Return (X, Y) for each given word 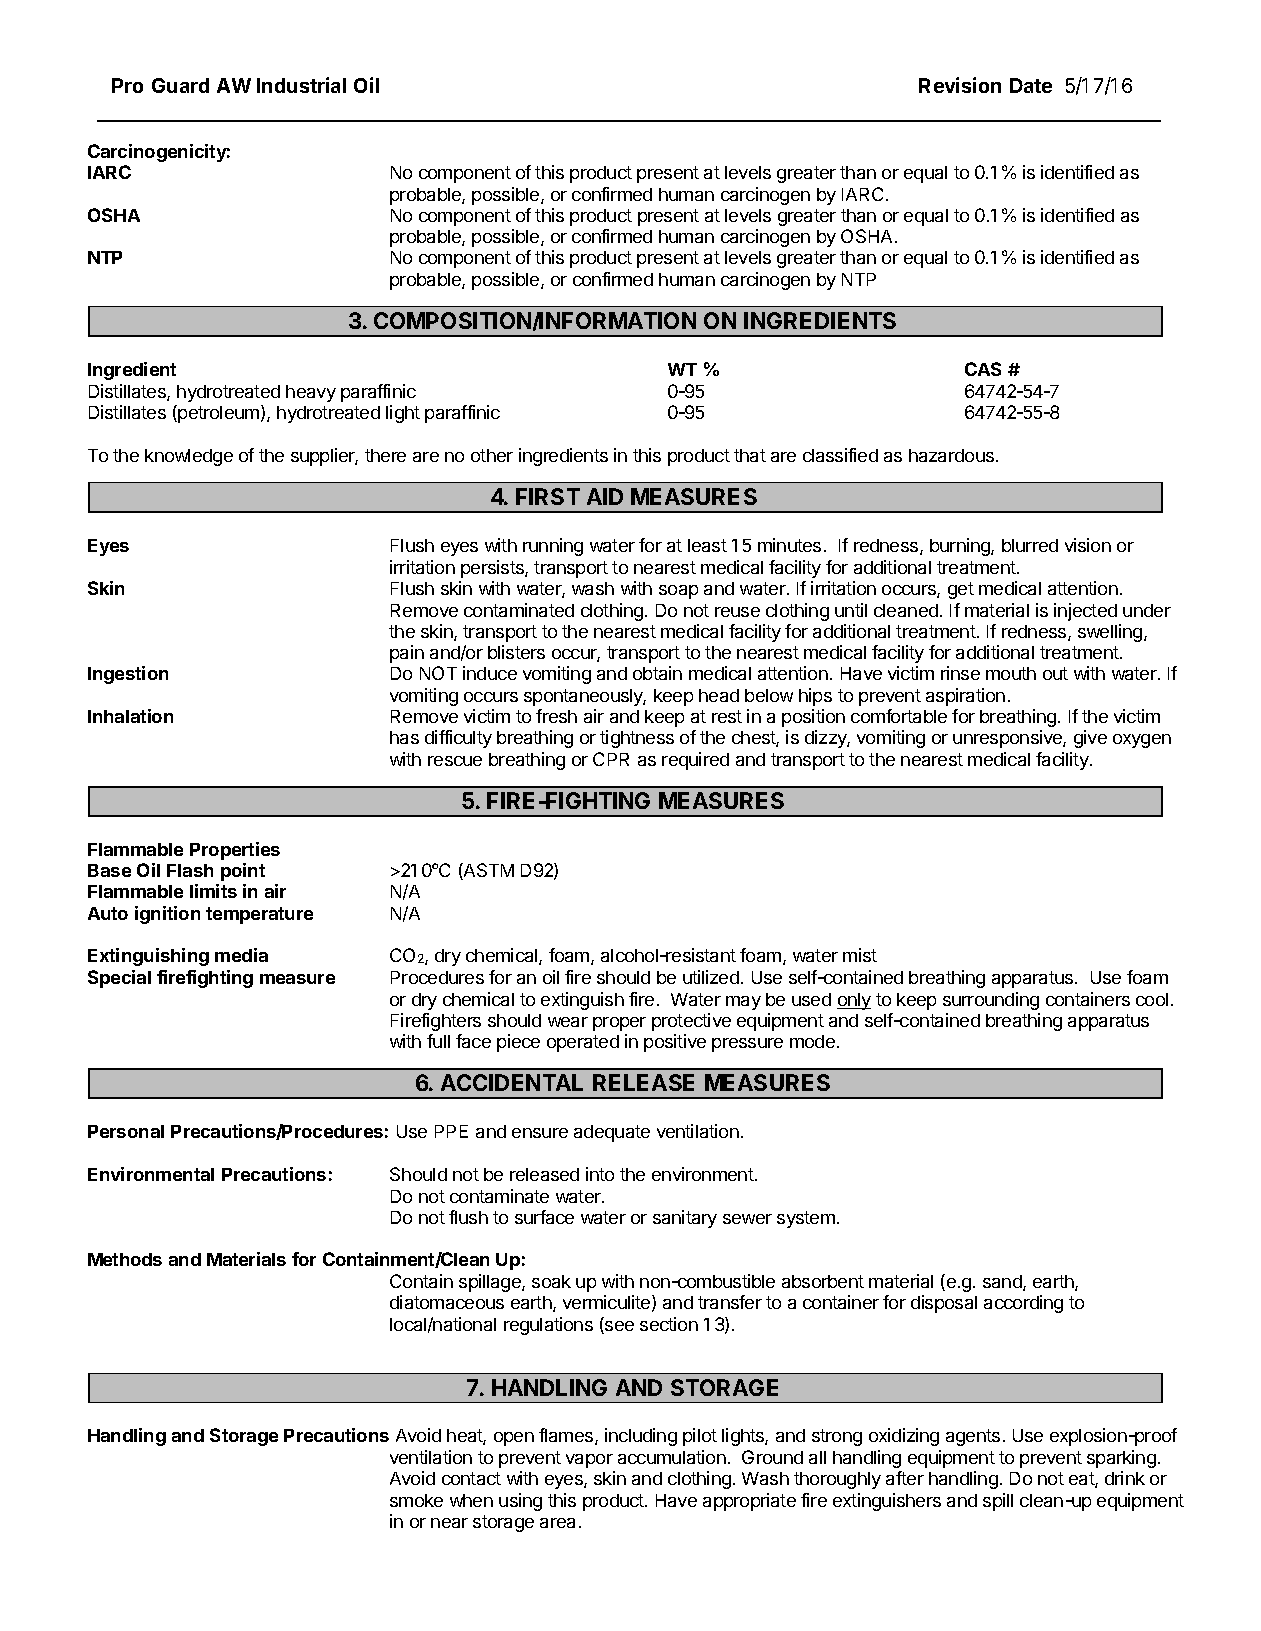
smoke (416, 1500)
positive (675, 1043)
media (241, 955)
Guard (180, 85)
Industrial (301, 85)
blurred (1030, 545)
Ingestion (128, 675)
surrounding (991, 1001)
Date (1031, 85)
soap (678, 592)
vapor (589, 1461)
